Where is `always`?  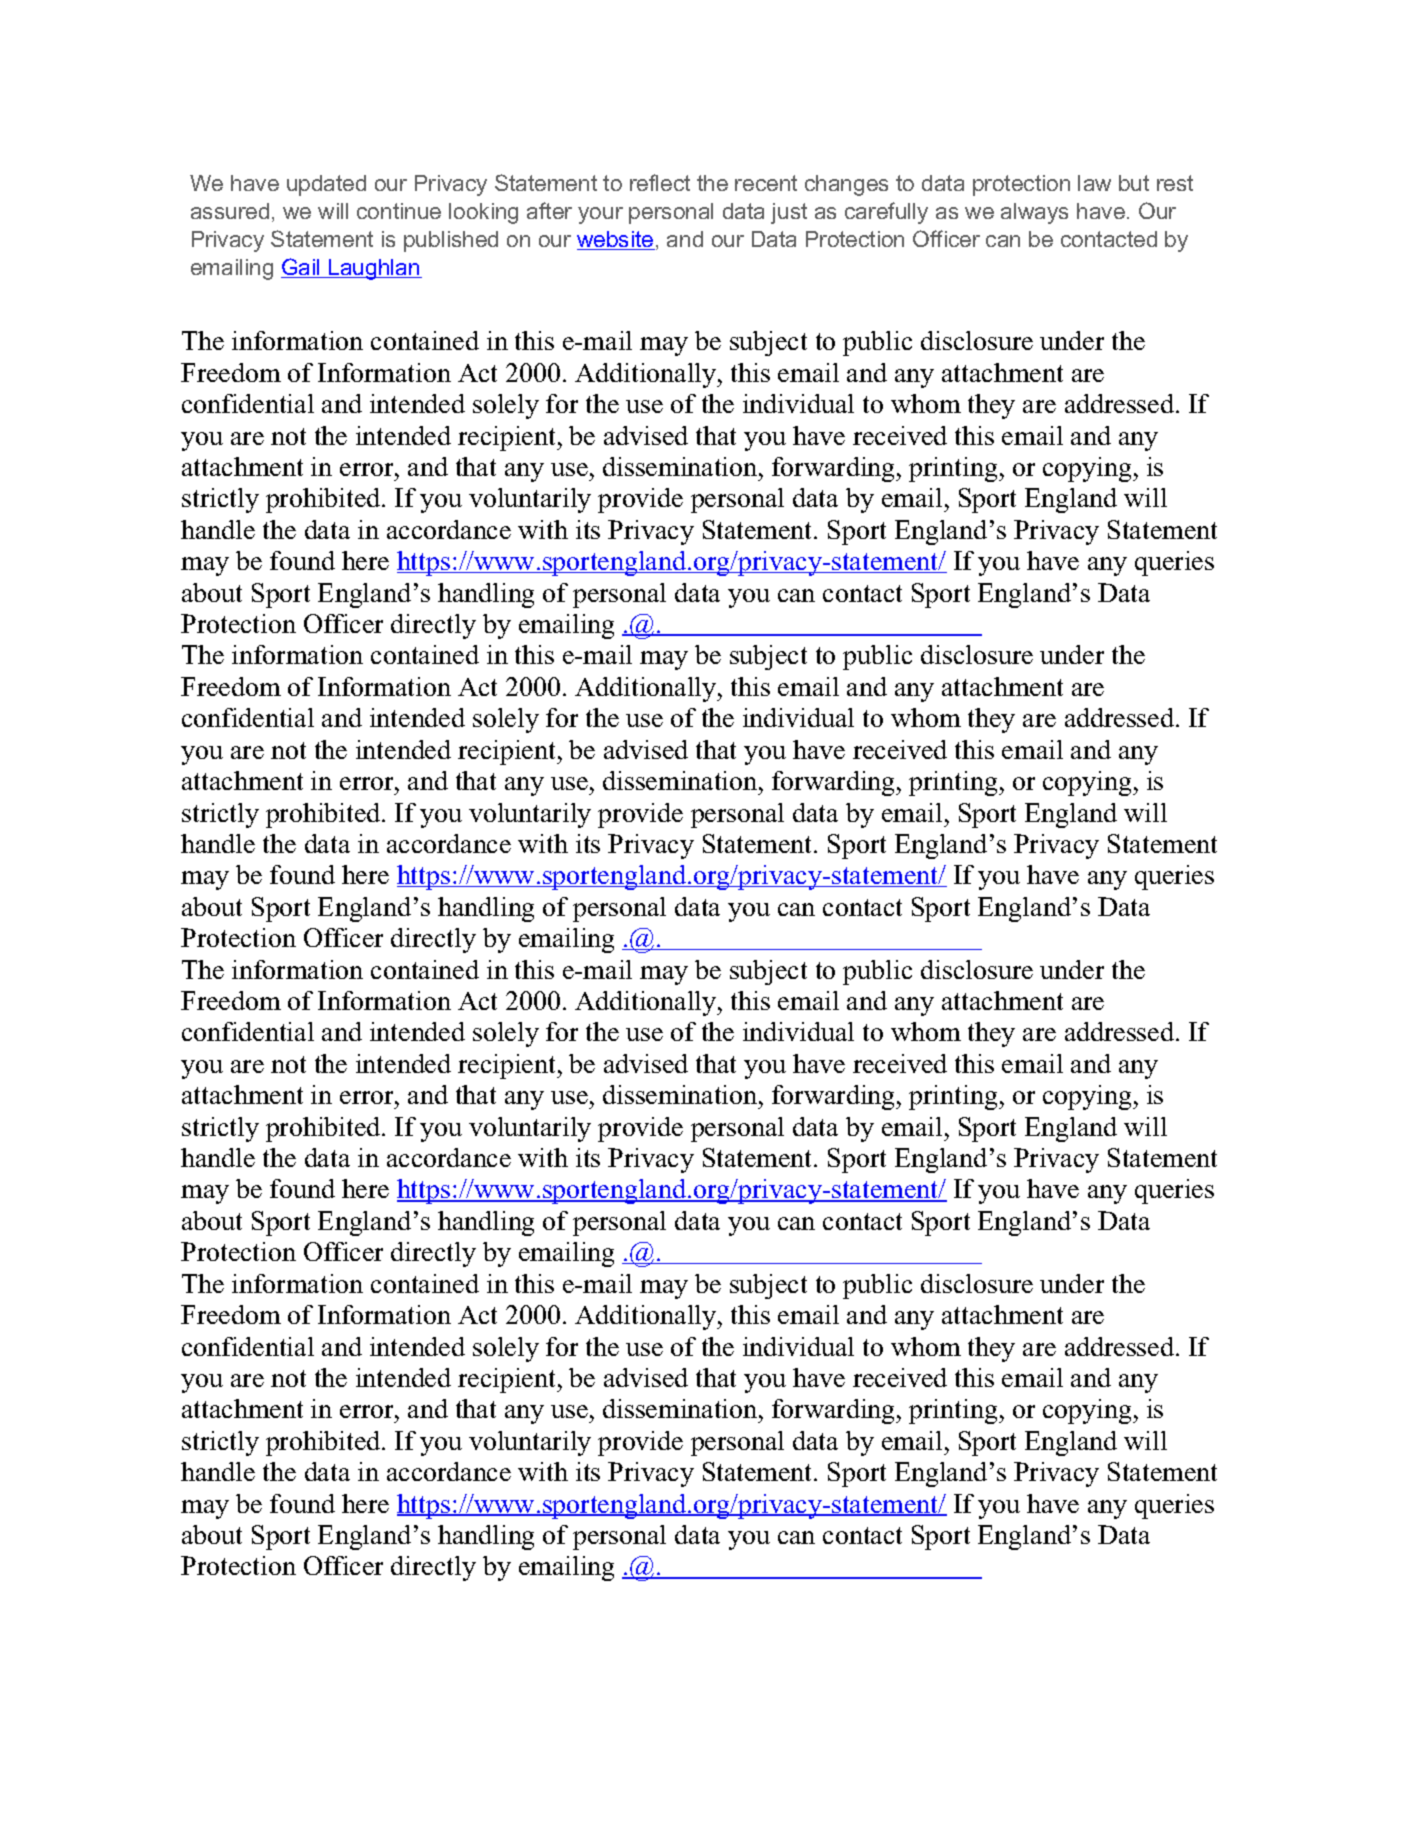
always is located at coordinates (1034, 213).
